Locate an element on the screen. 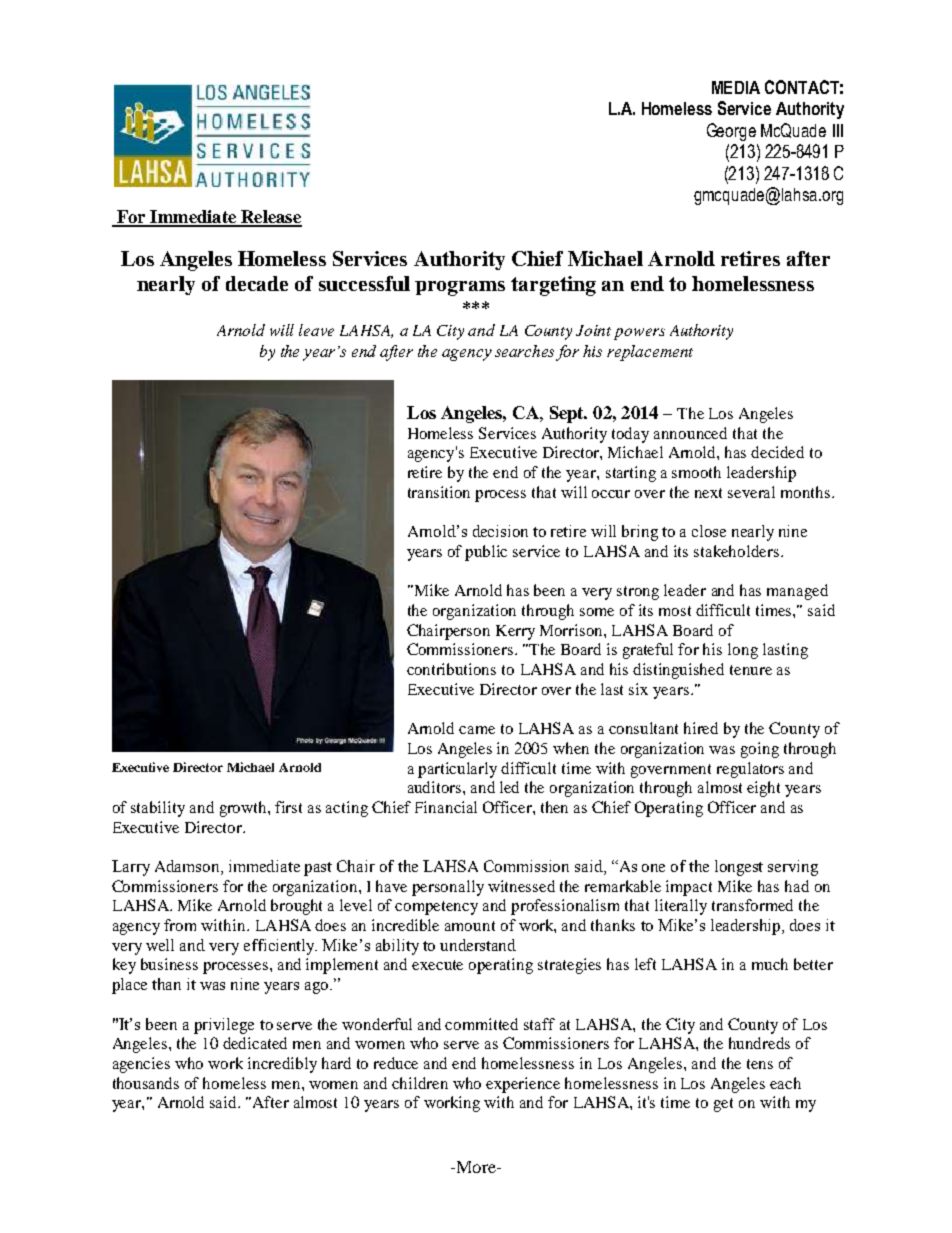 The image size is (952, 1233). searches is located at coordinates (524, 351).
